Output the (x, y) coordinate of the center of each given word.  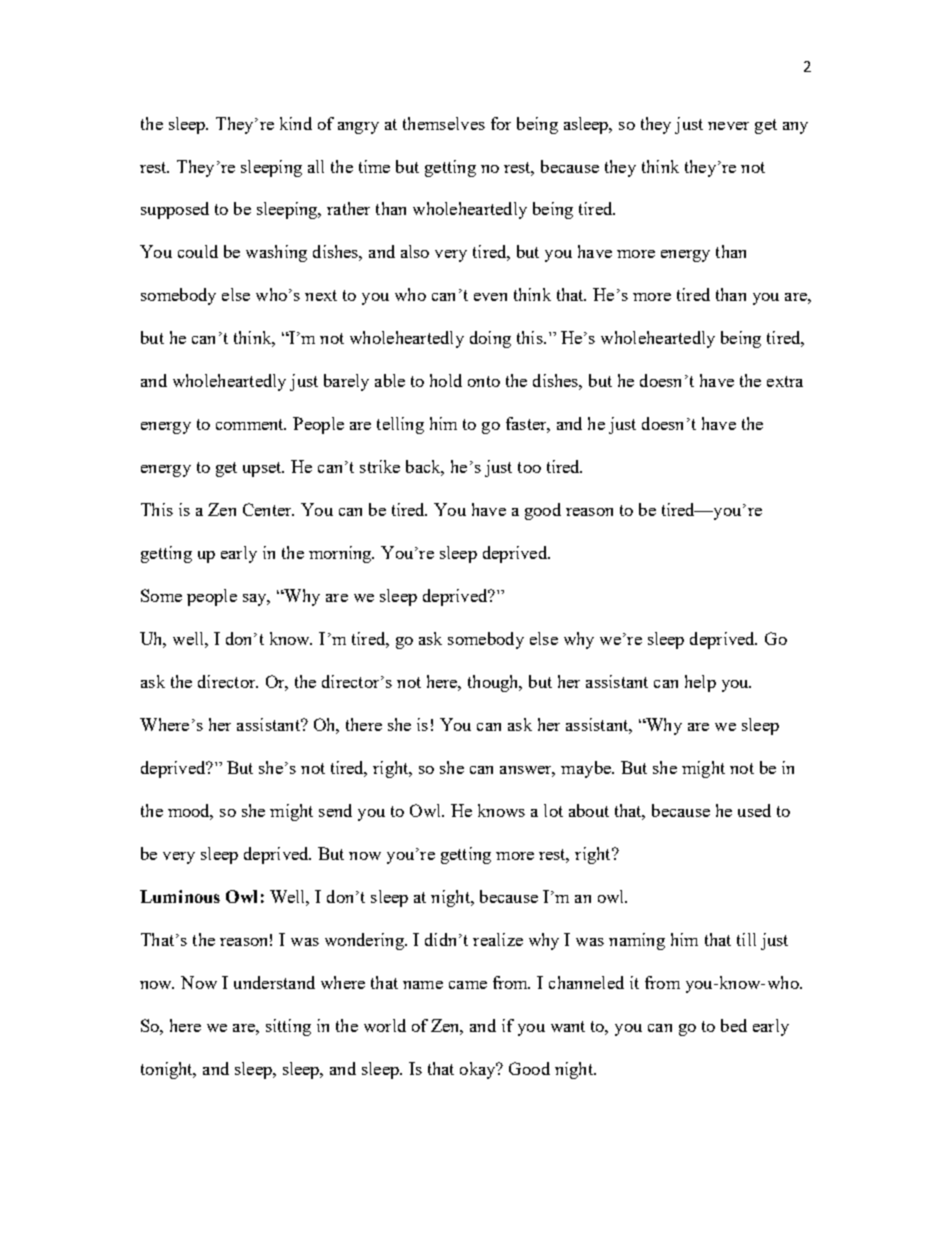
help (700, 683)
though (494, 683)
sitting (288, 1027)
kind (296, 123)
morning (341, 554)
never (728, 126)
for (501, 123)
